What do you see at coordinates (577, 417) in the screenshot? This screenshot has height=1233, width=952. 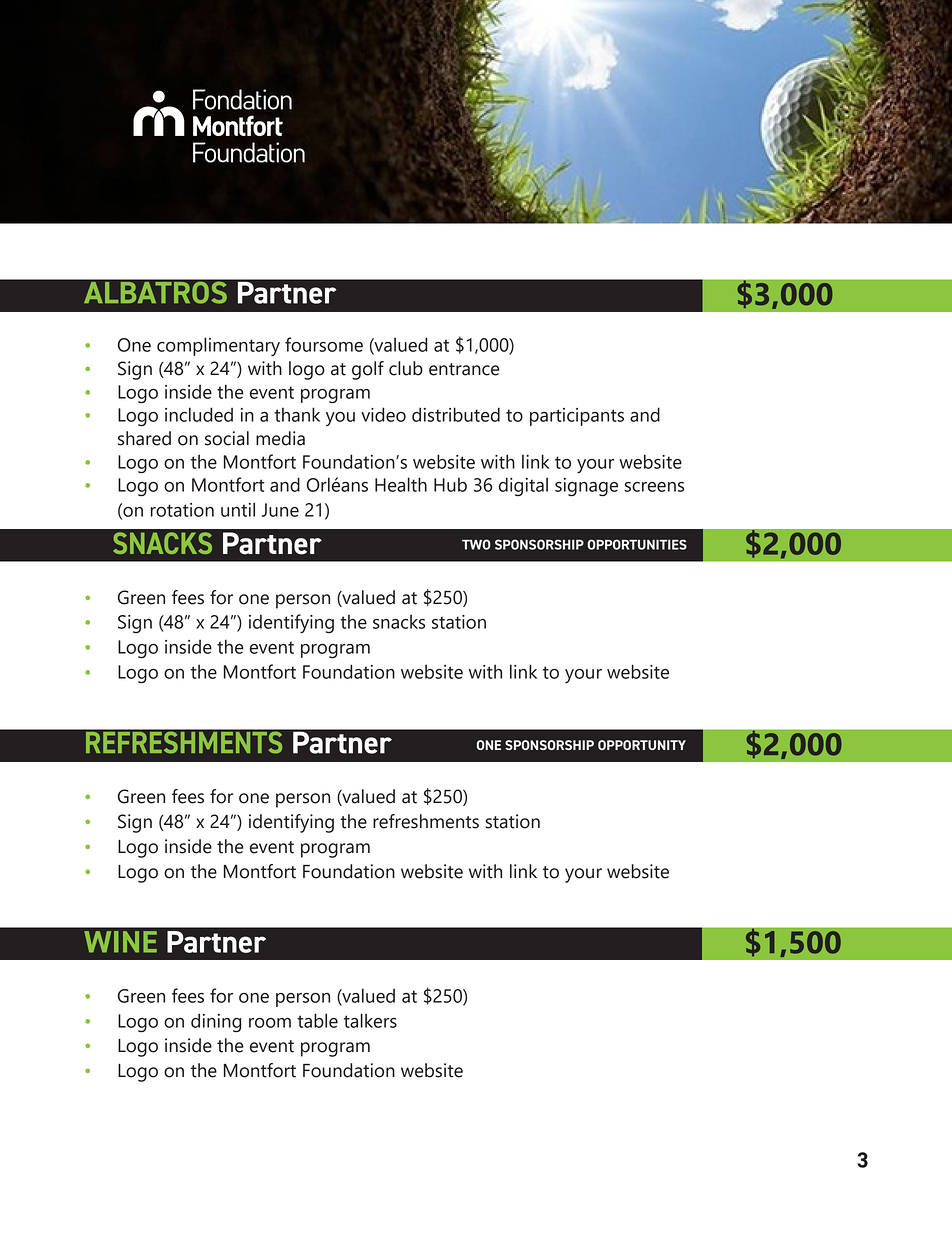 I see `participants` at bounding box center [577, 417].
